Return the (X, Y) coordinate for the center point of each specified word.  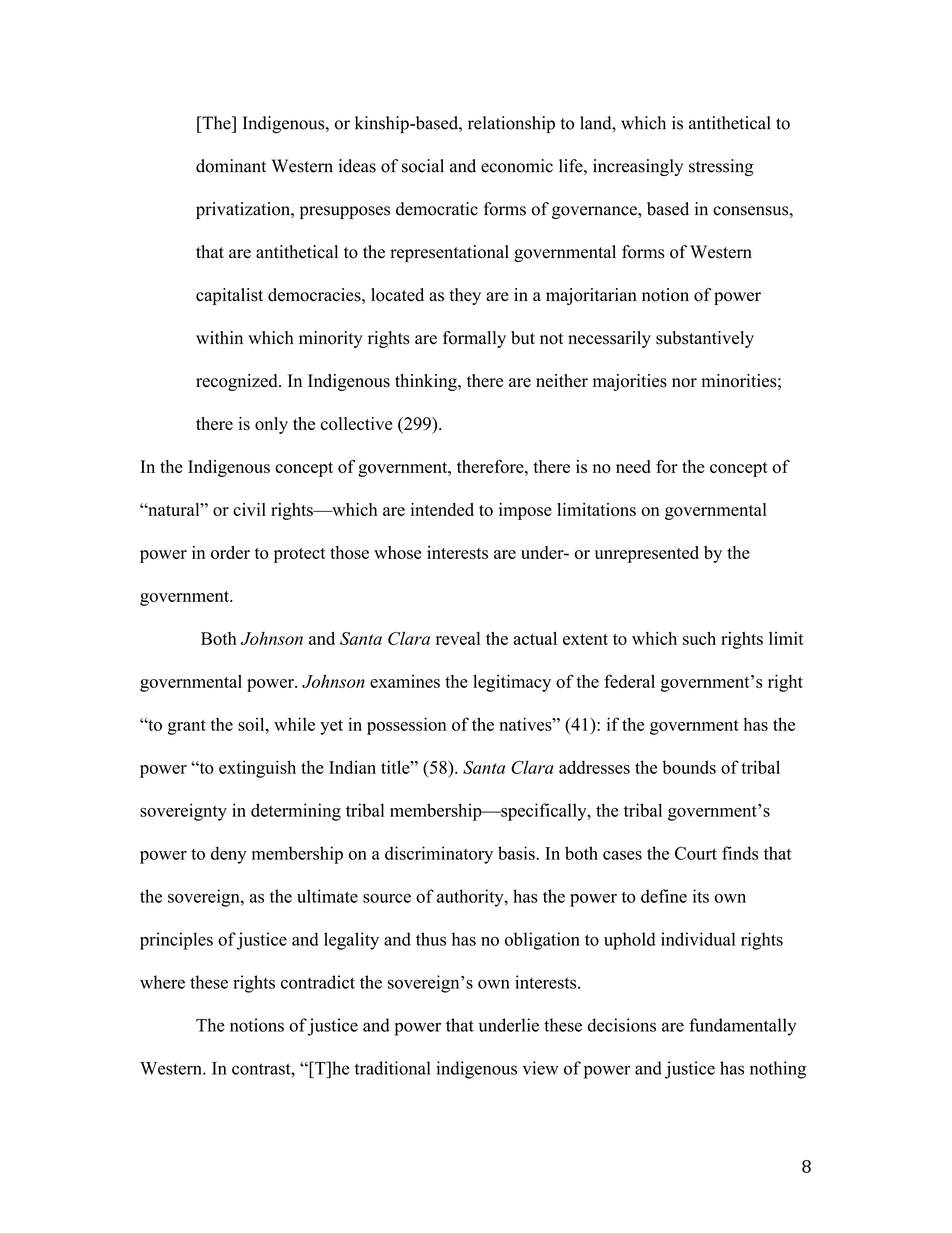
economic (517, 166)
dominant (231, 166)
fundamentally (742, 1027)
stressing (721, 167)
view (540, 1068)
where (162, 982)
